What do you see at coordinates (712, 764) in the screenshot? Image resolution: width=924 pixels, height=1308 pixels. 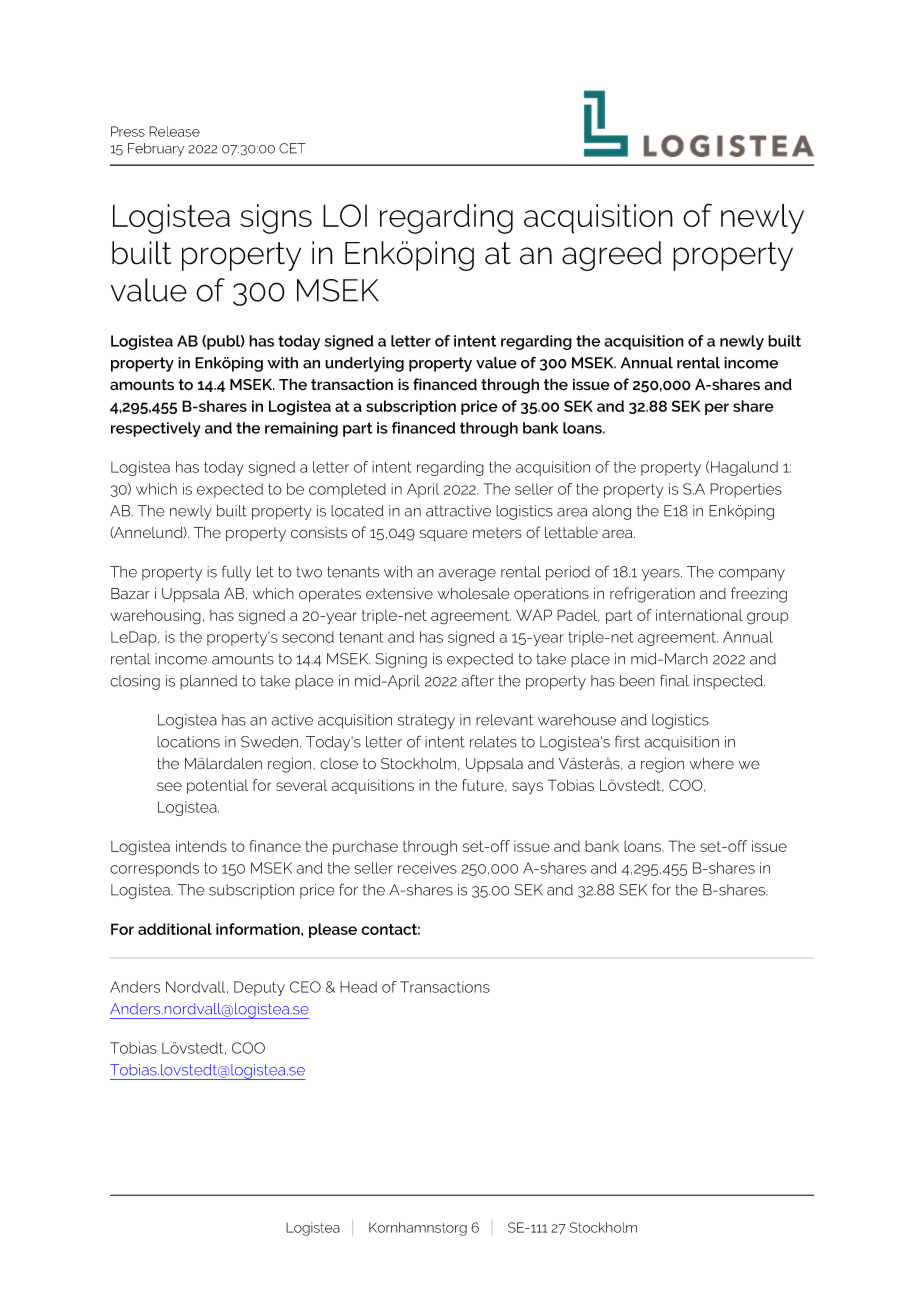 I see `where` at bounding box center [712, 764].
